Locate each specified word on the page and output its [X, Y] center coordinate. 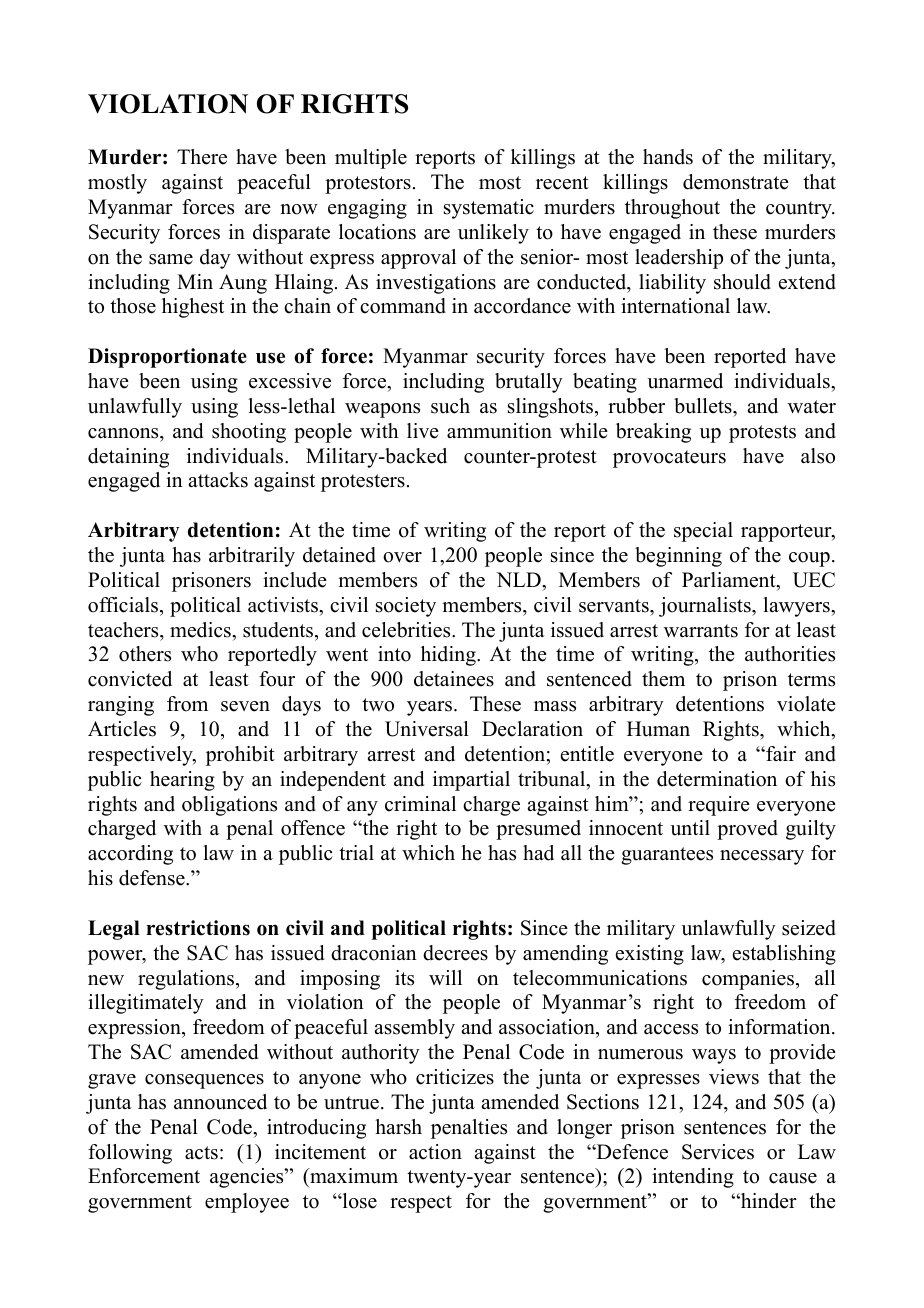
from [187, 704]
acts [201, 1153]
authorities [790, 654]
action [435, 1152]
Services [718, 1152]
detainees [454, 679]
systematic [489, 209]
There [202, 157]
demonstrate [736, 182]
